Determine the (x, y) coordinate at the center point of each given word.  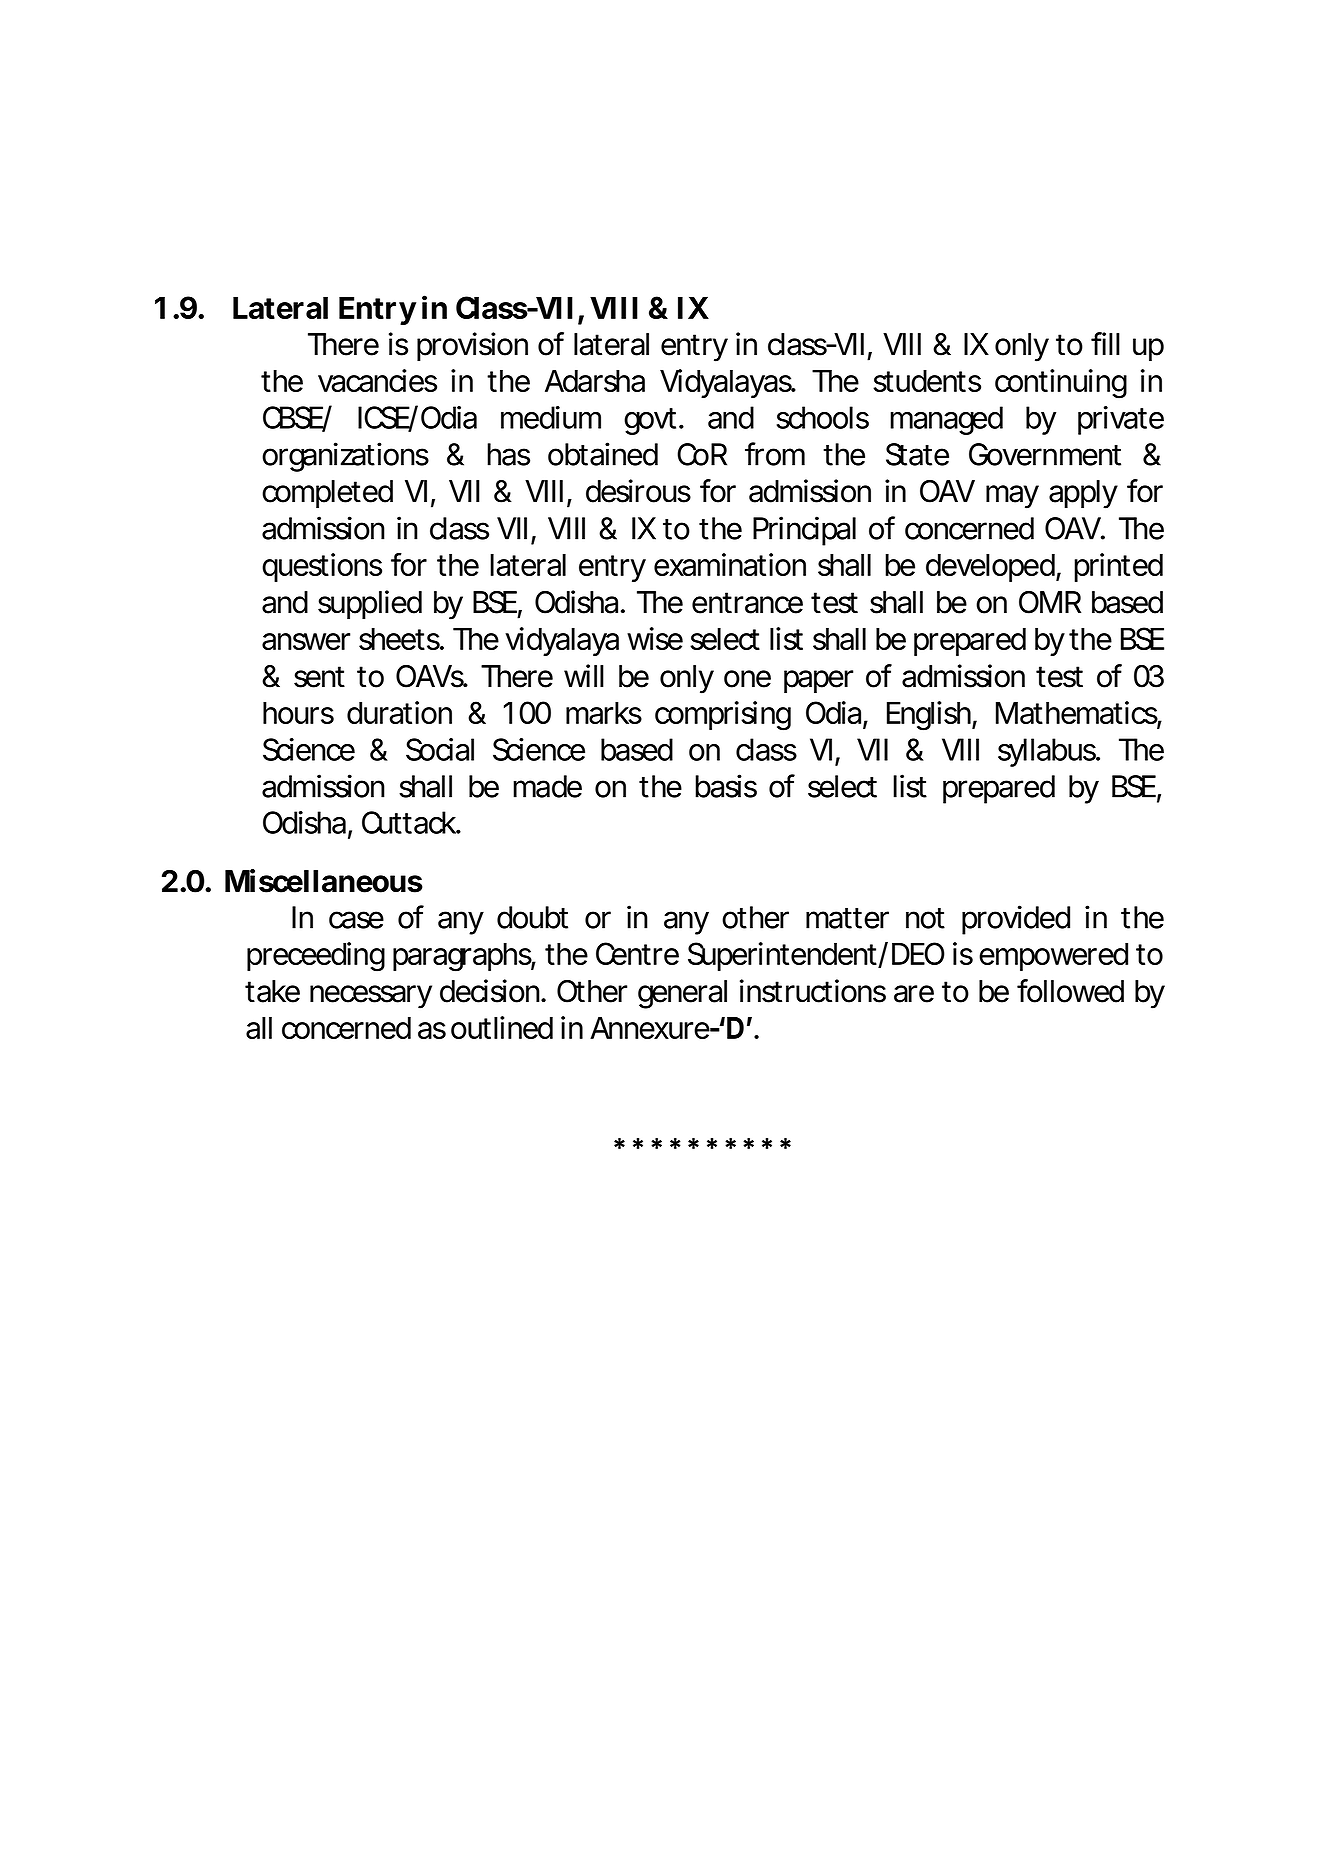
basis (726, 786)
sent (319, 677)
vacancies (377, 380)
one (747, 679)
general (682, 994)
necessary (371, 997)
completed (327, 494)
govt (652, 421)
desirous (638, 491)
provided (1016, 920)
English (930, 716)
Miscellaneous (324, 881)
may (1012, 497)
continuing (1061, 384)
